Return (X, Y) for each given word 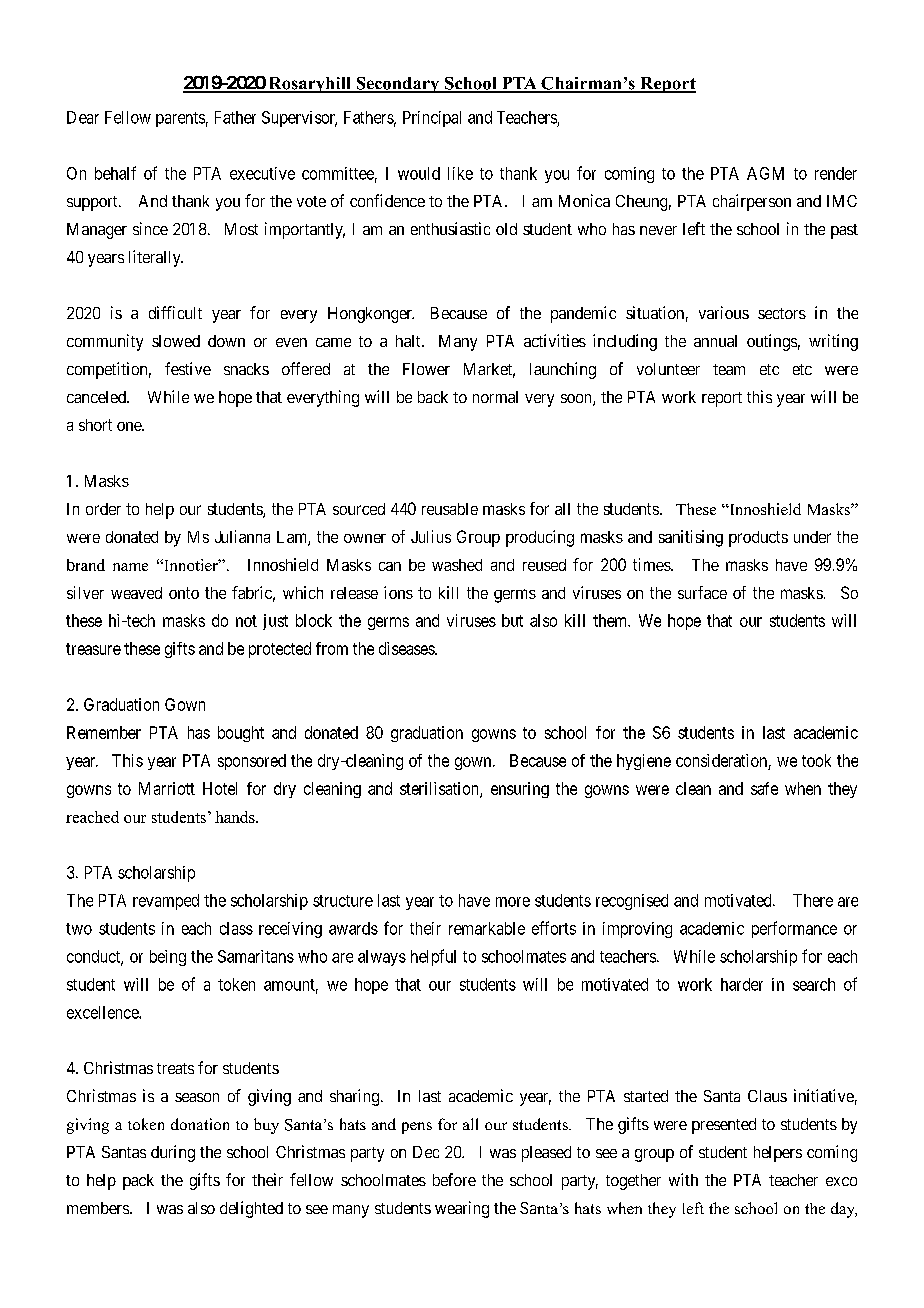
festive (188, 368)
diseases (407, 648)
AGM (765, 173)
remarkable (487, 928)
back (433, 397)
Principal (432, 119)
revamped (166, 902)
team (729, 369)
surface (702, 592)
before (454, 1179)
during (173, 1153)
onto (184, 593)
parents (180, 119)
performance (794, 929)
